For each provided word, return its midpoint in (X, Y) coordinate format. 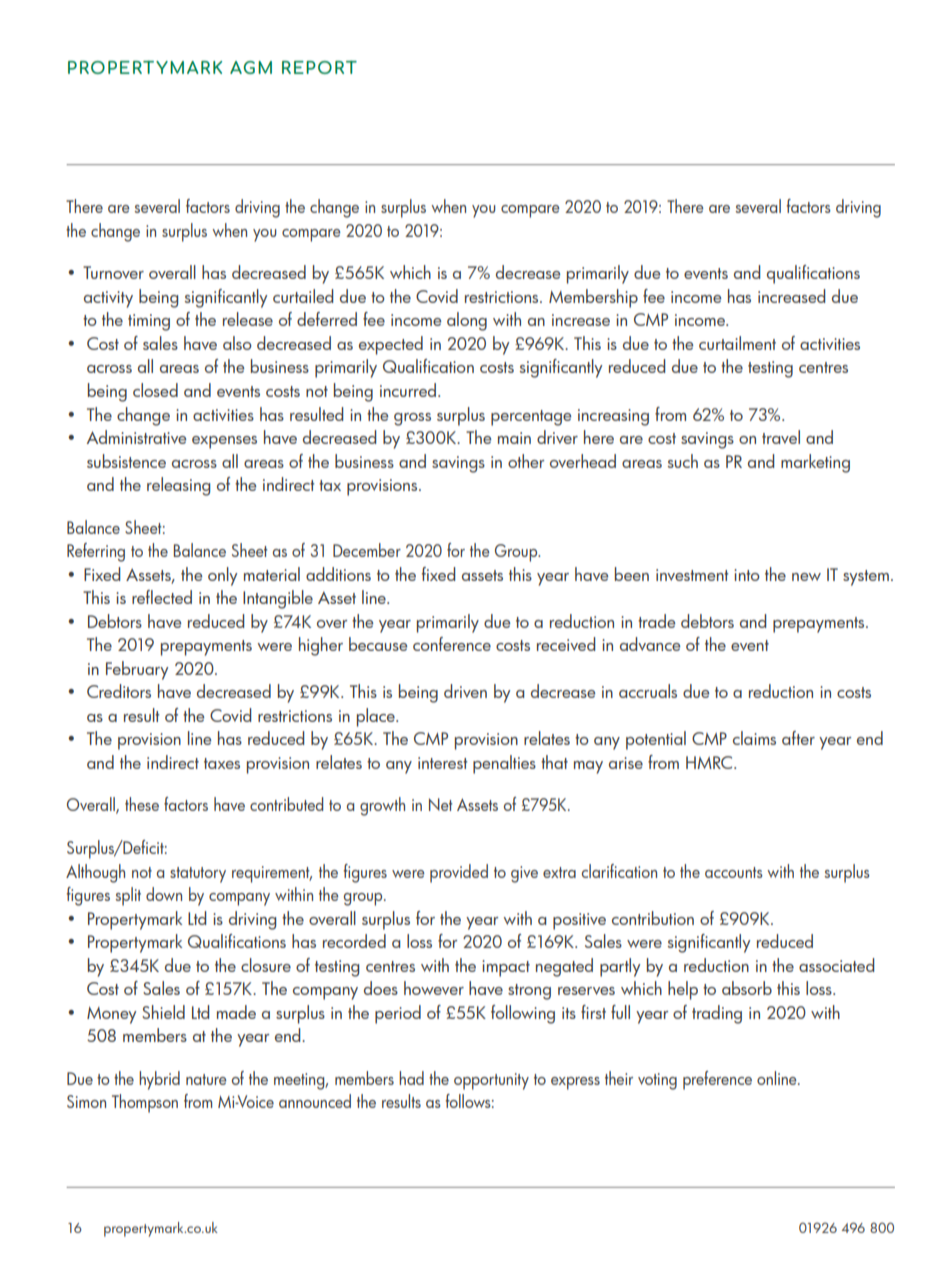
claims (754, 738)
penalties (504, 764)
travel (781, 437)
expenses (224, 442)
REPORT (319, 67)
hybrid (159, 1080)
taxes (222, 763)
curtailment (737, 343)
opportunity (491, 1081)
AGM (251, 67)
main (514, 438)
